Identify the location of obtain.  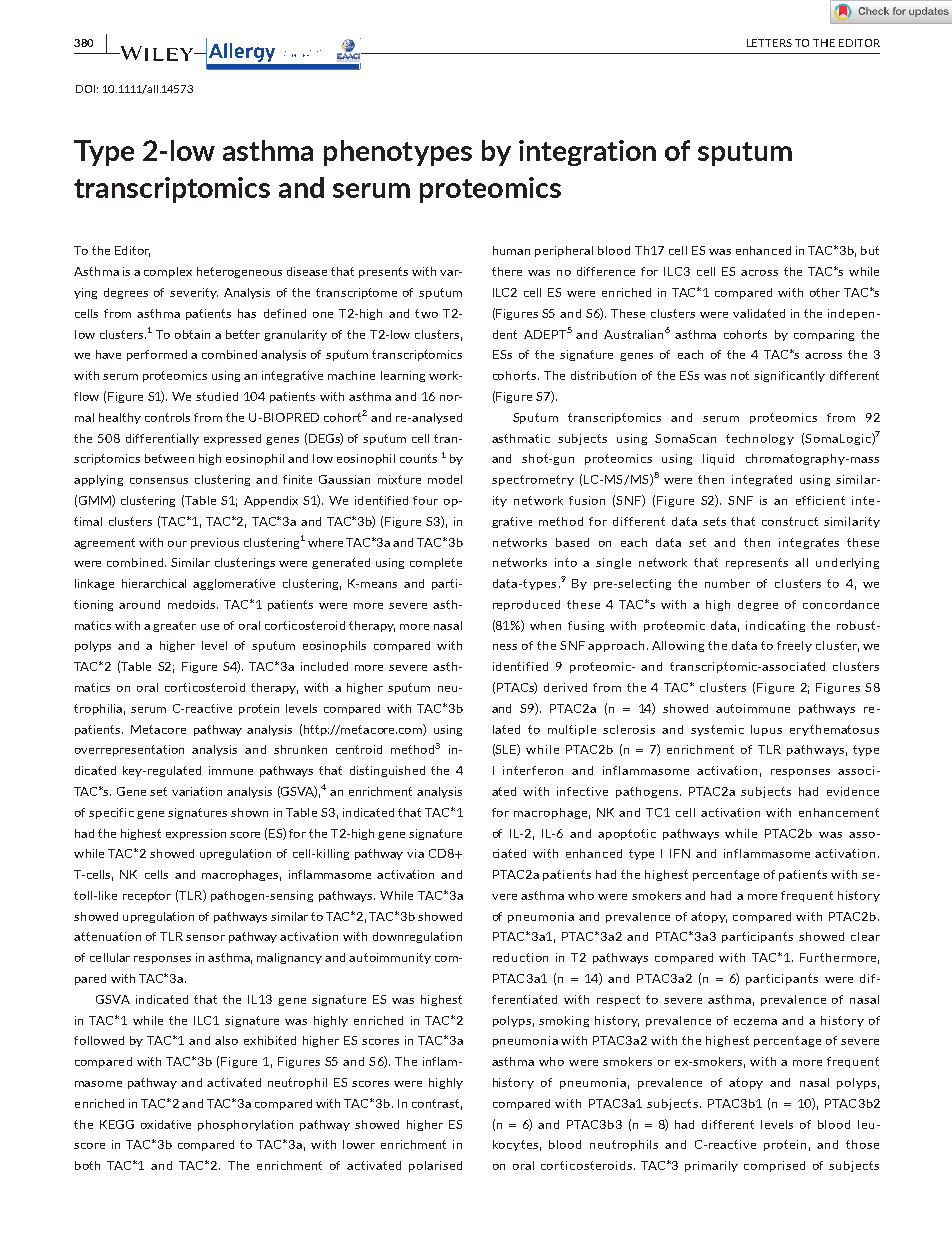
(192, 334).
